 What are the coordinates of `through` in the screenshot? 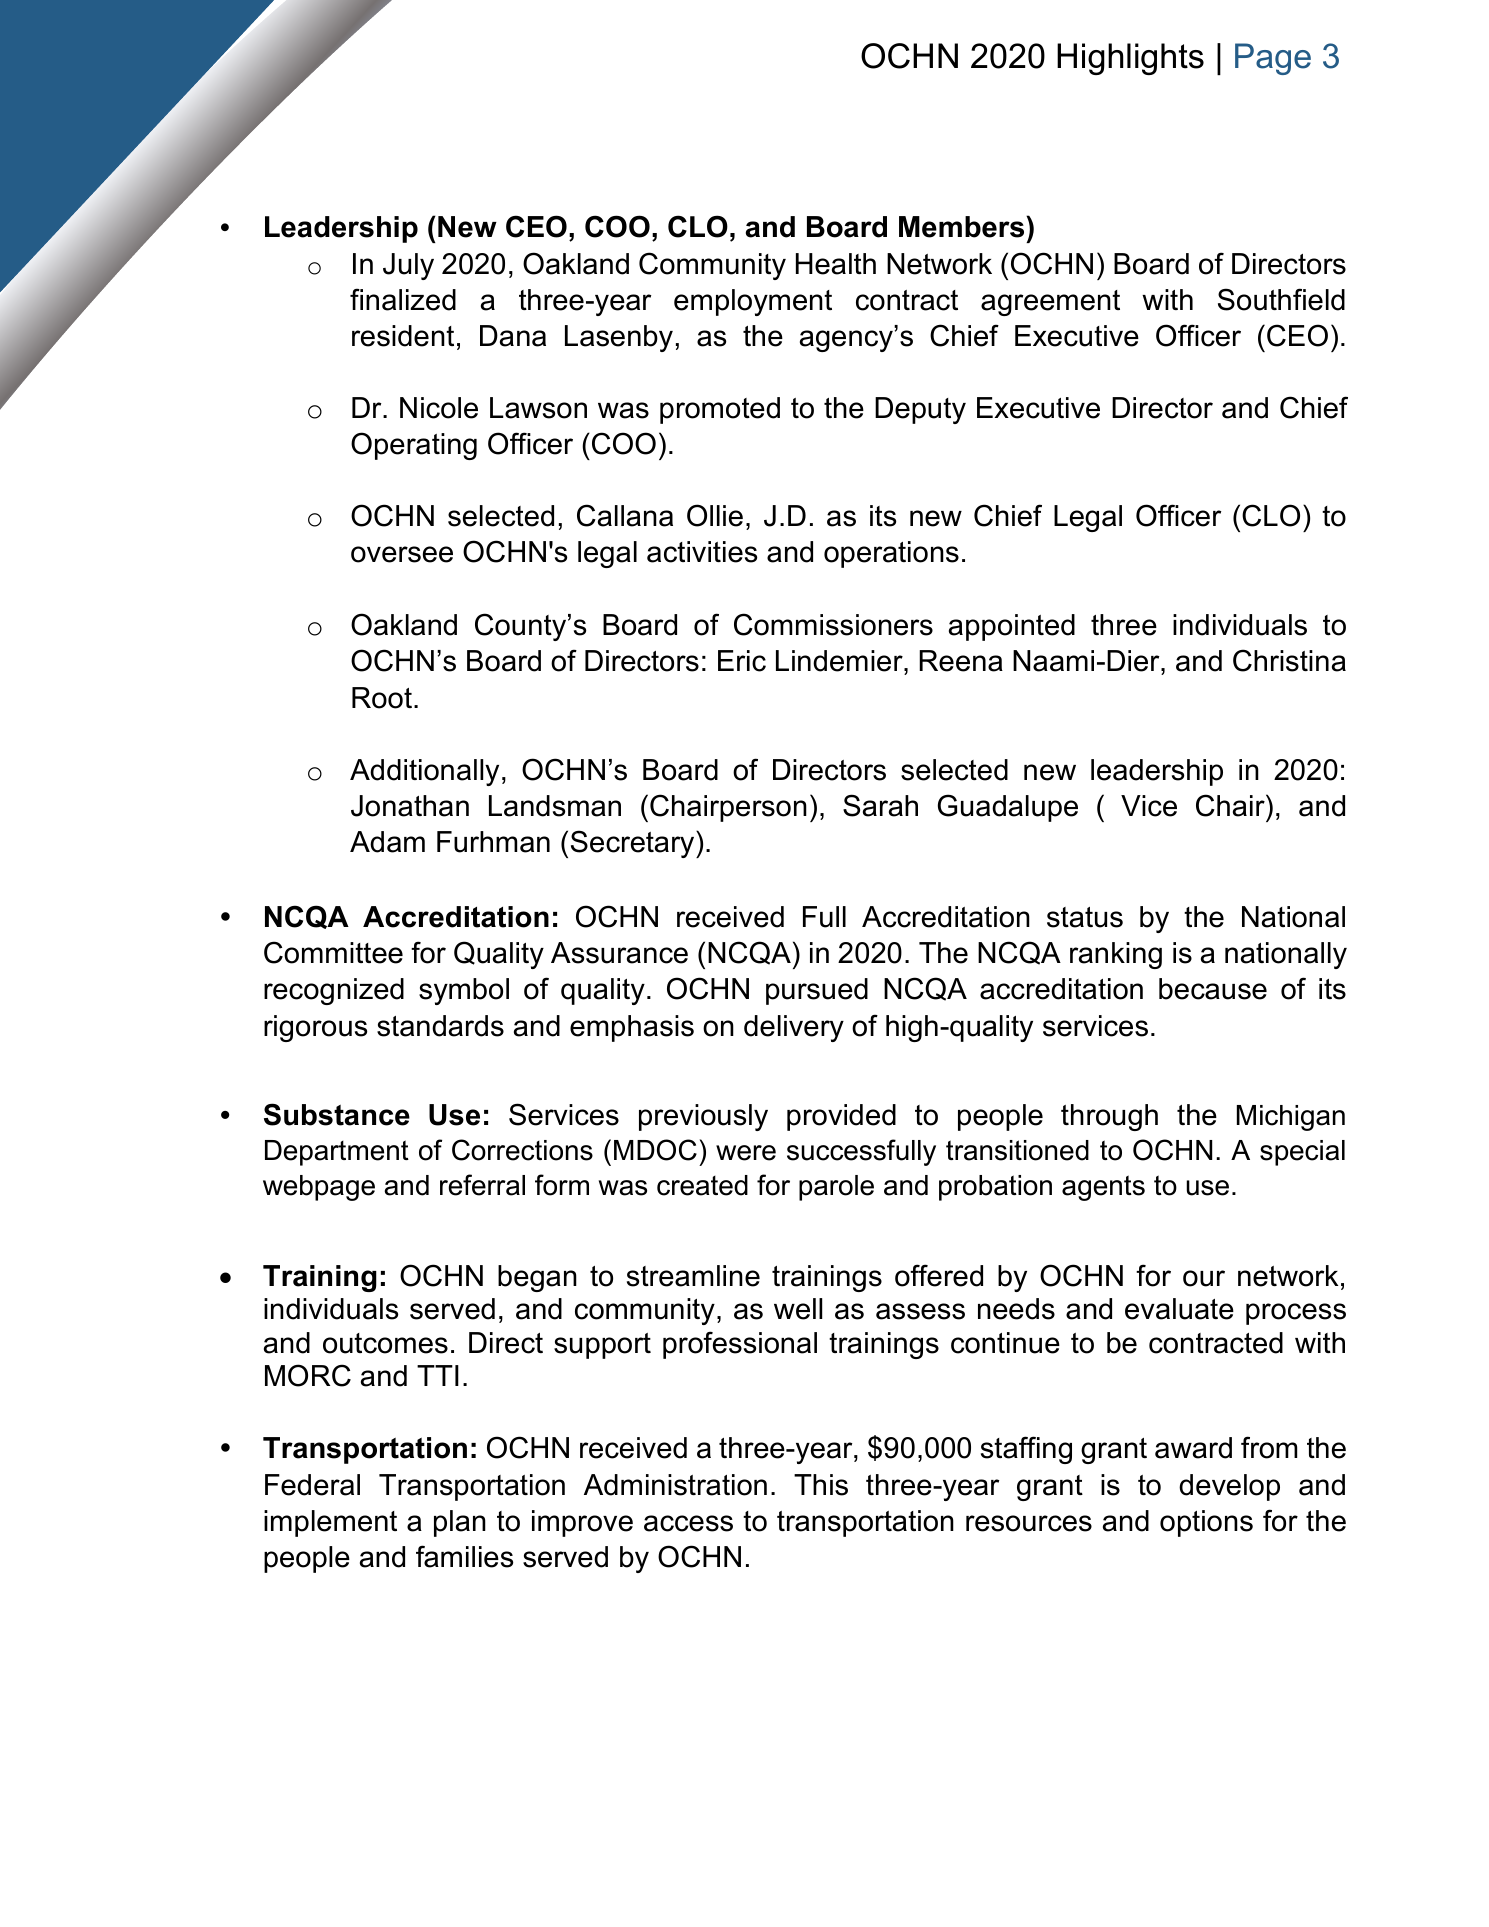 It's located at (1109, 1117).
